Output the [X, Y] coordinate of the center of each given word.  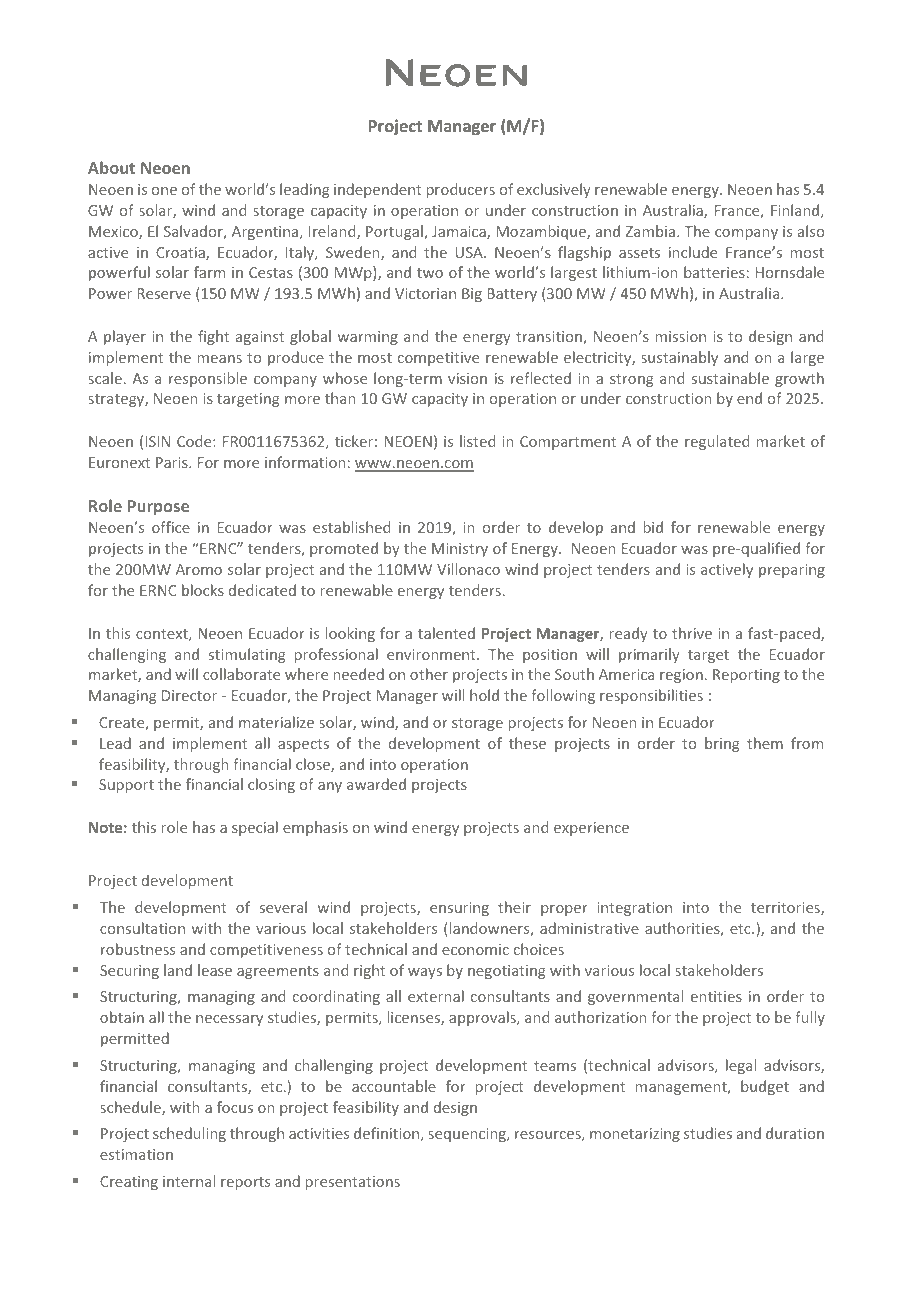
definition [388, 1134]
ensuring [459, 909]
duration [795, 1133]
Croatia [181, 254]
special [255, 828]
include [693, 252]
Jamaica [460, 233]
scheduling [189, 1134]
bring [722, 744]
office [171, 527]
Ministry [460, 550]
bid [653, 527]
